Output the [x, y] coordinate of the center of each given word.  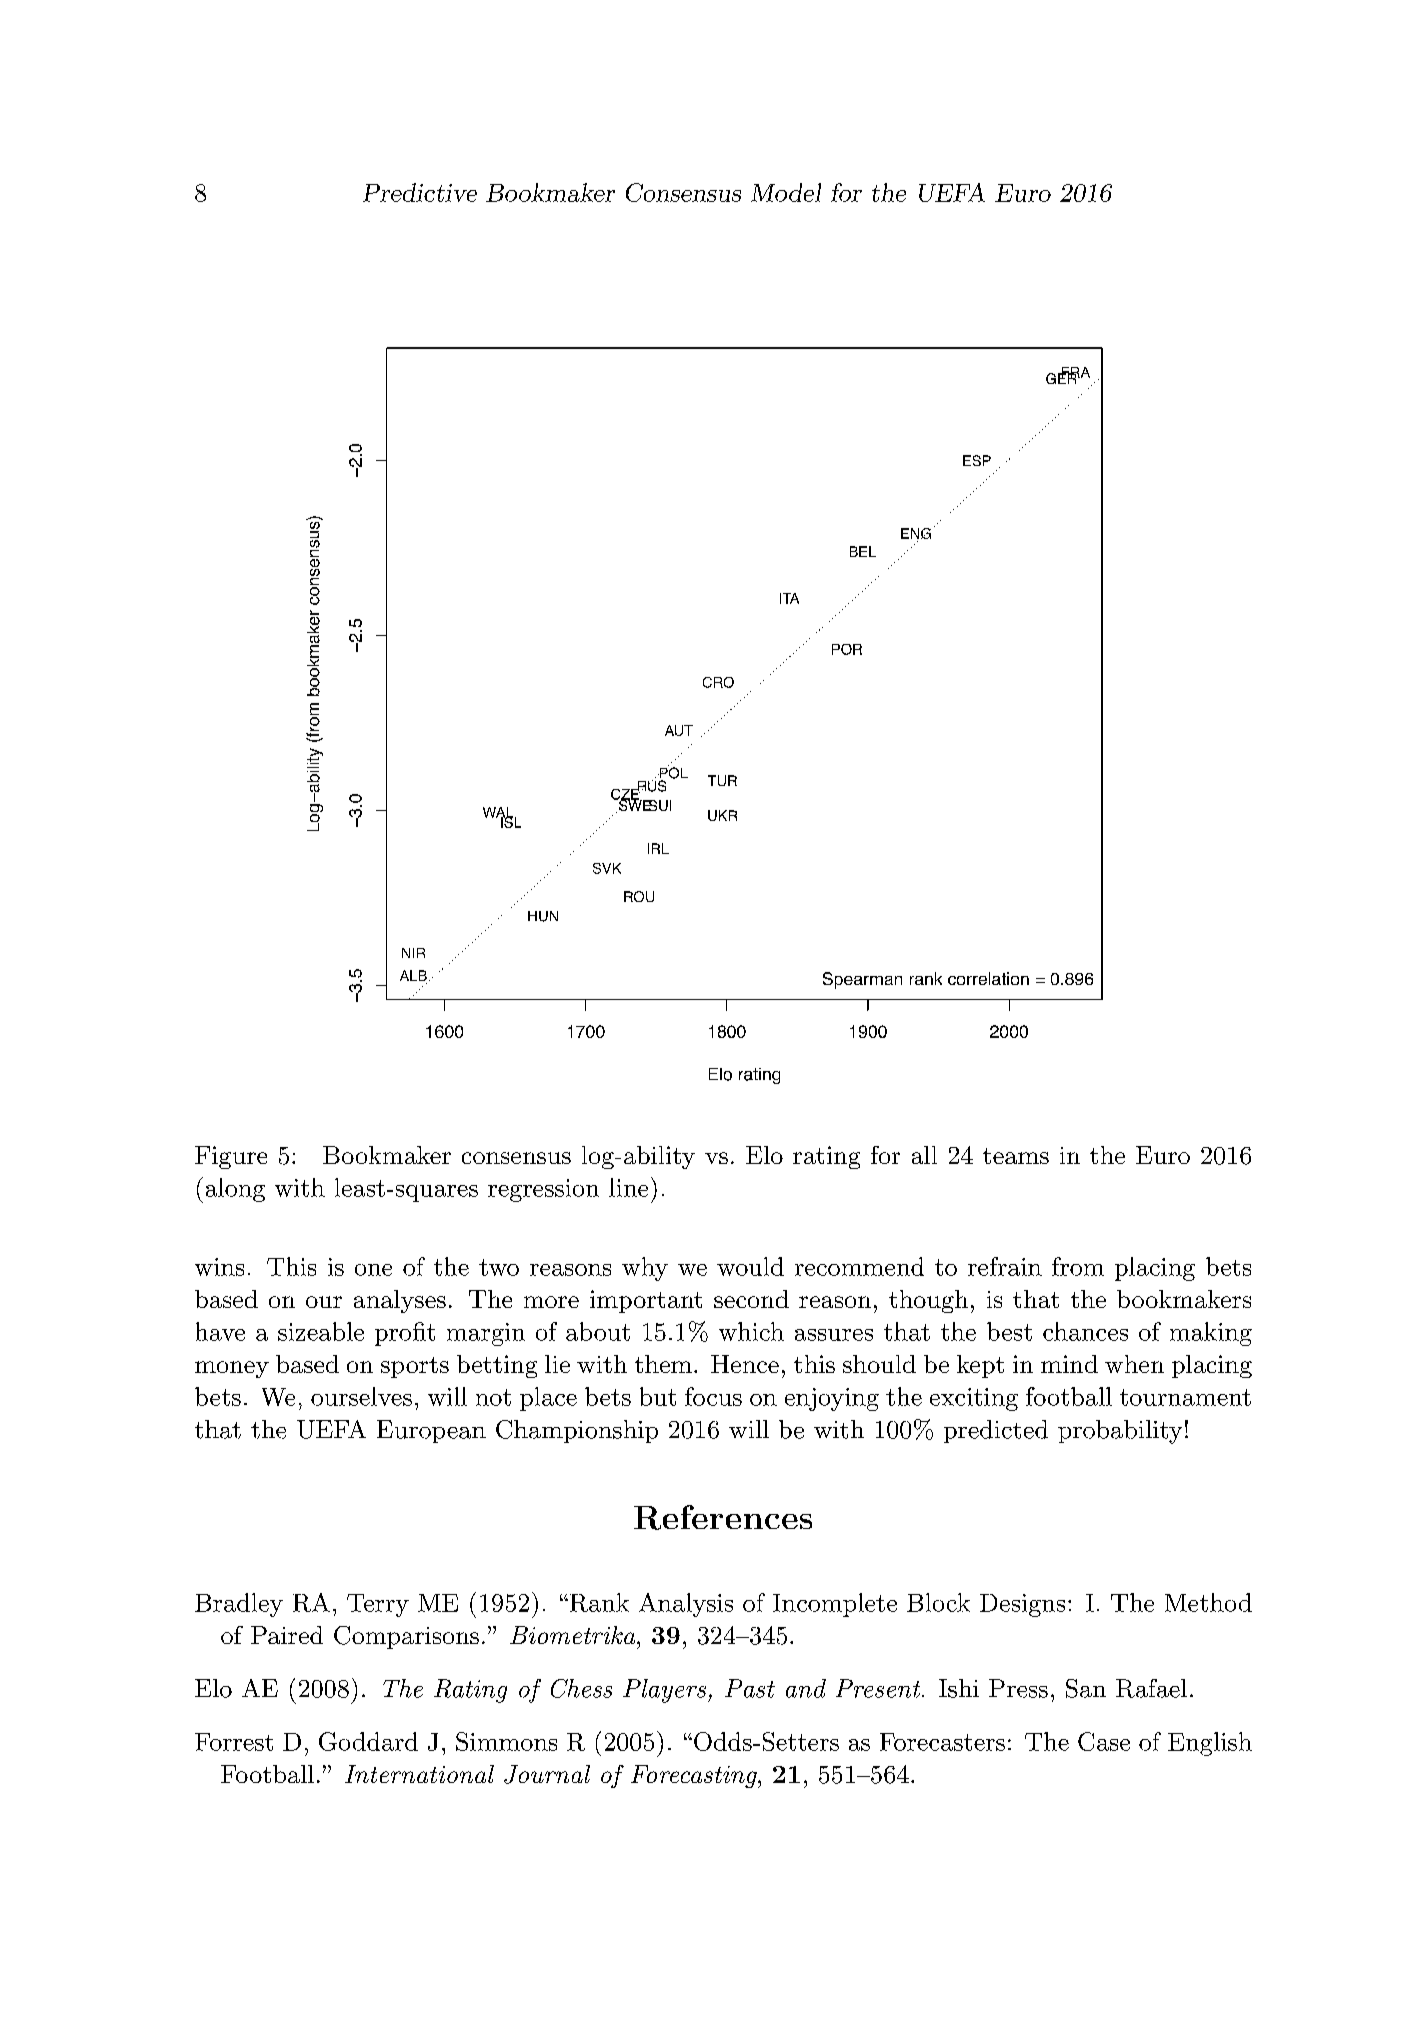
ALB [413, 975]
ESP [977, 460]
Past [750, 1688]
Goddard [368, 1741]
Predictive [420, 192]
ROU [639, 896]
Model [786, 192]
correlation [988, 978]
